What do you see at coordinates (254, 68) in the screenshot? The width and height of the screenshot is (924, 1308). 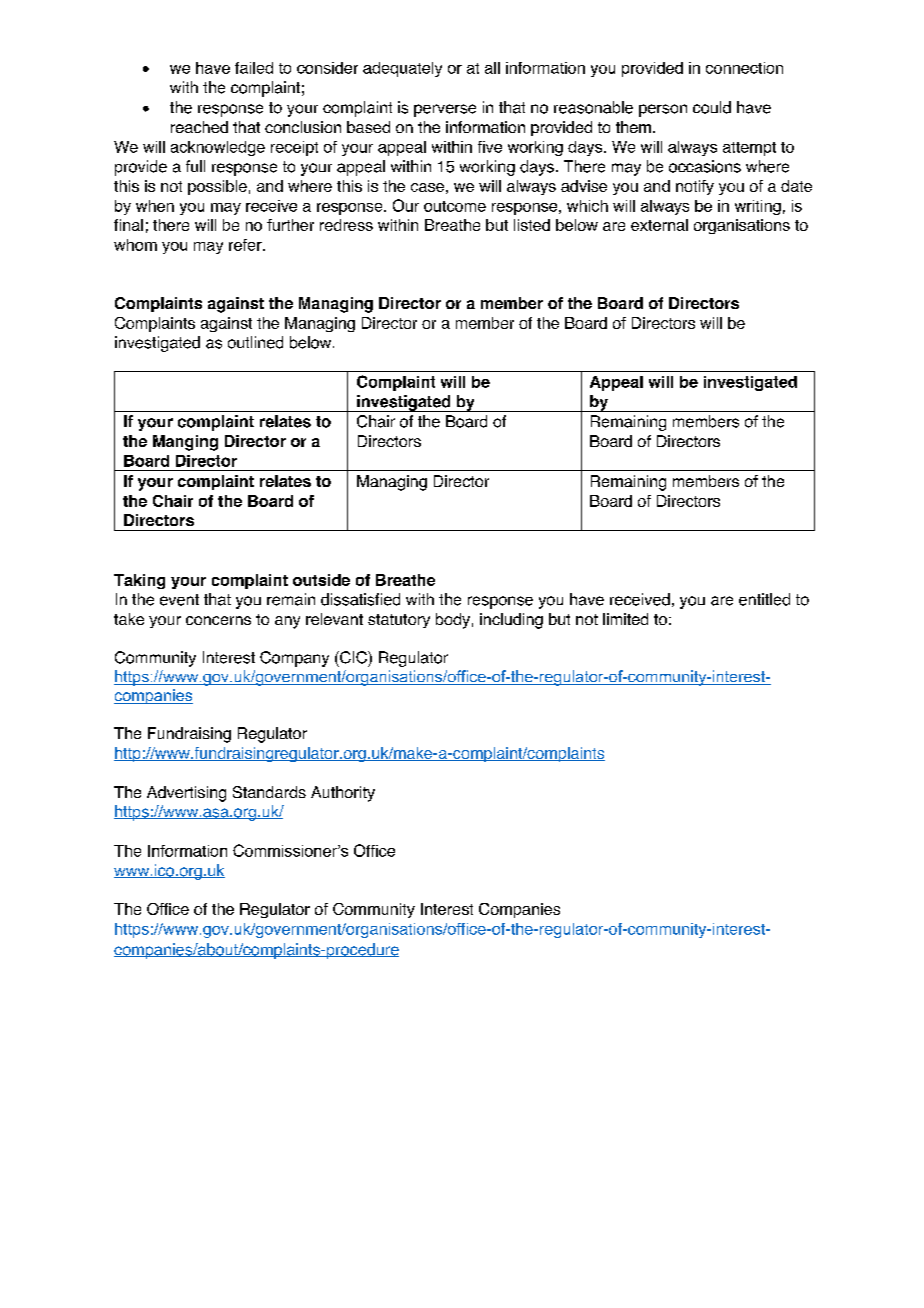 I see `failed` at bounding box center [254, 68].
